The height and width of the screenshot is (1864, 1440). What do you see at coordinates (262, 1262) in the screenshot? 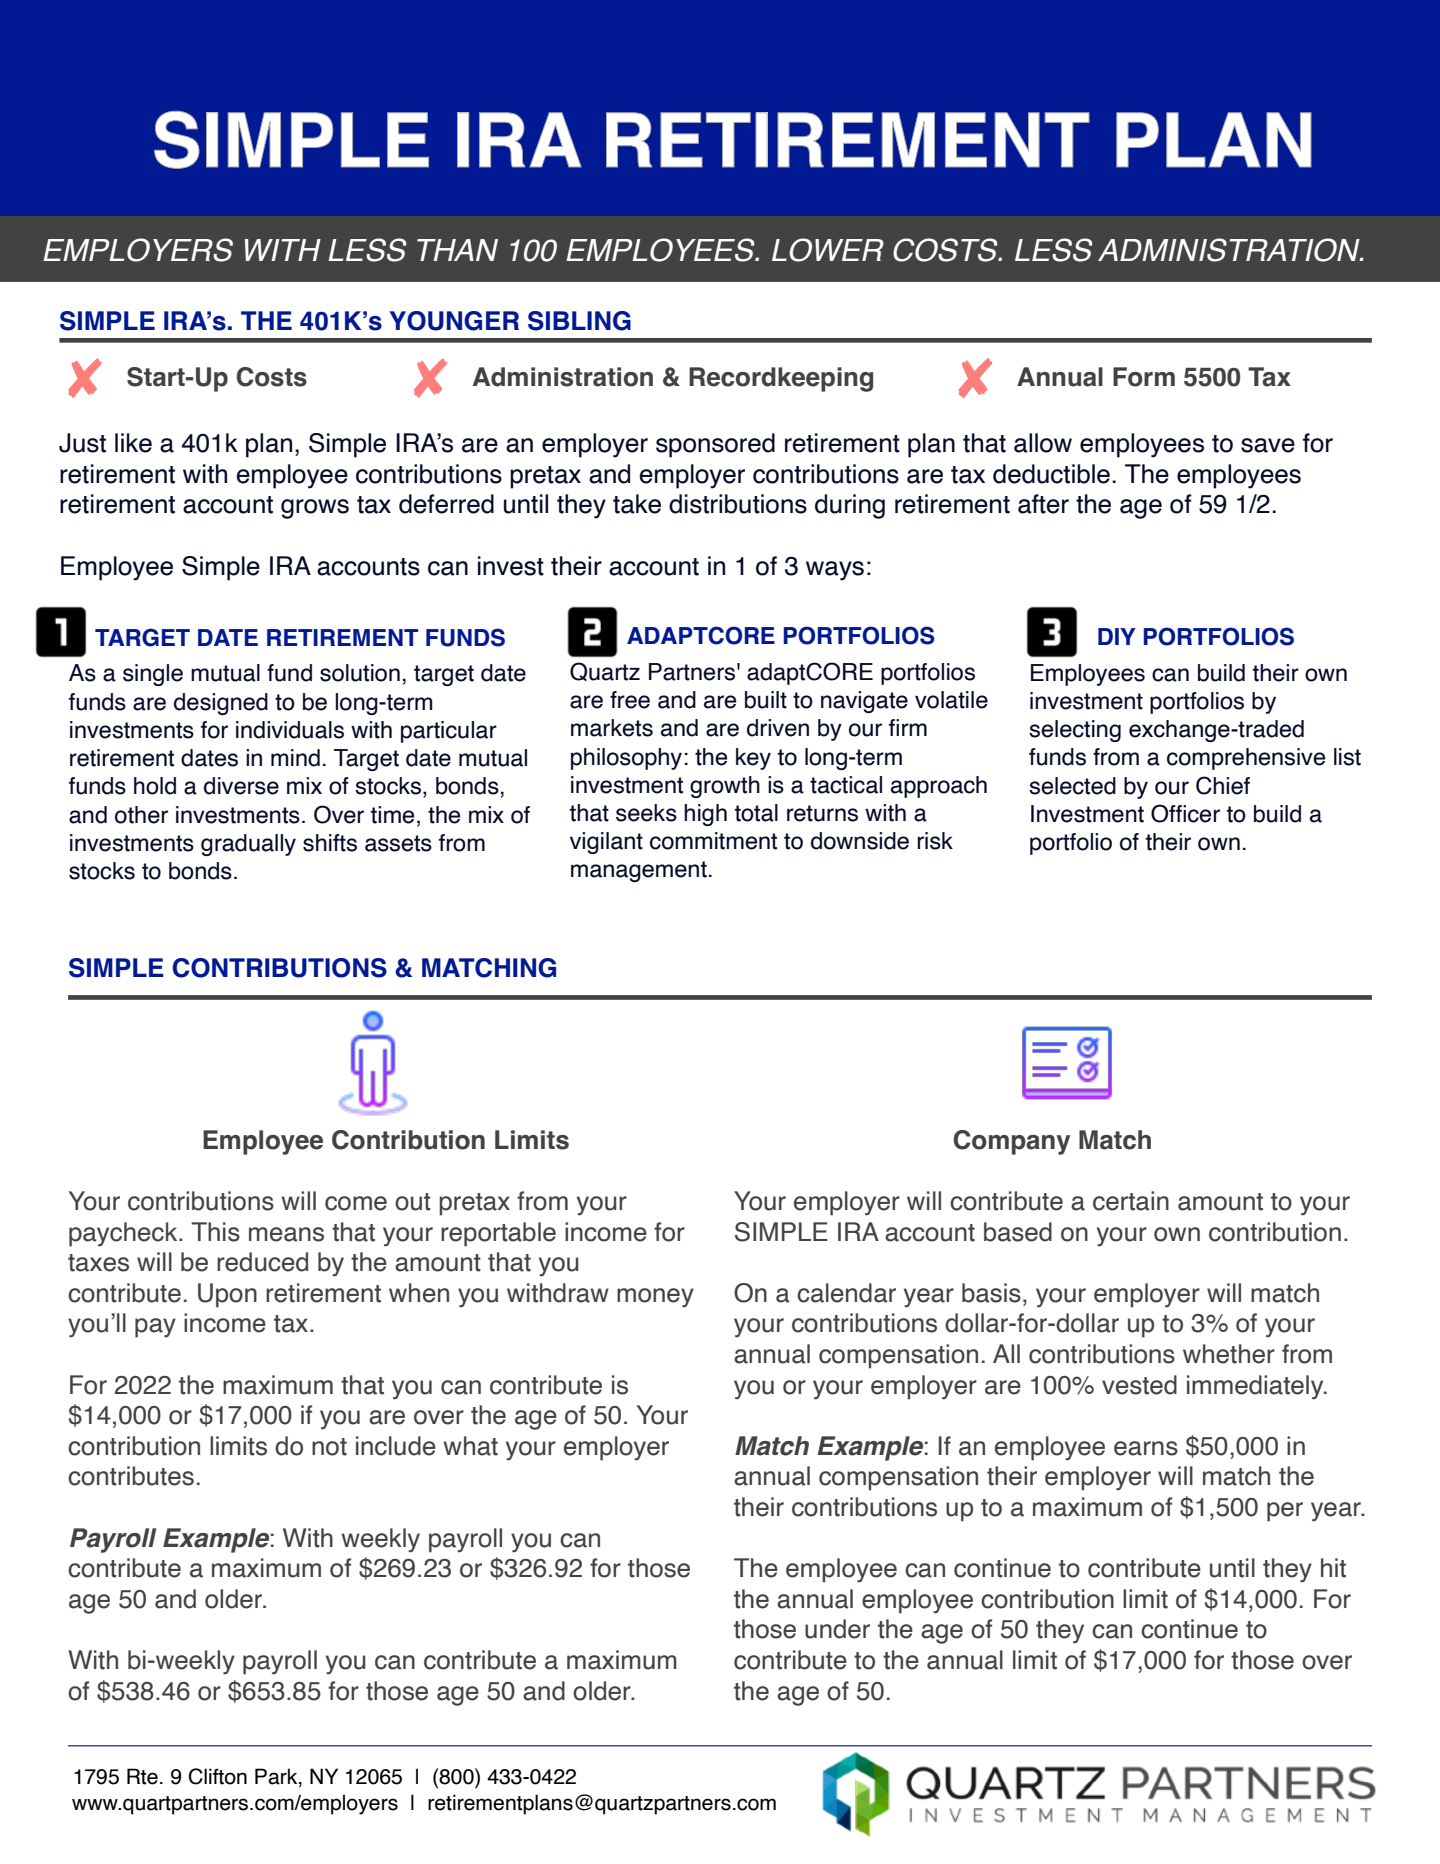
I see `reduced` at bounding box center [262, 1262].
